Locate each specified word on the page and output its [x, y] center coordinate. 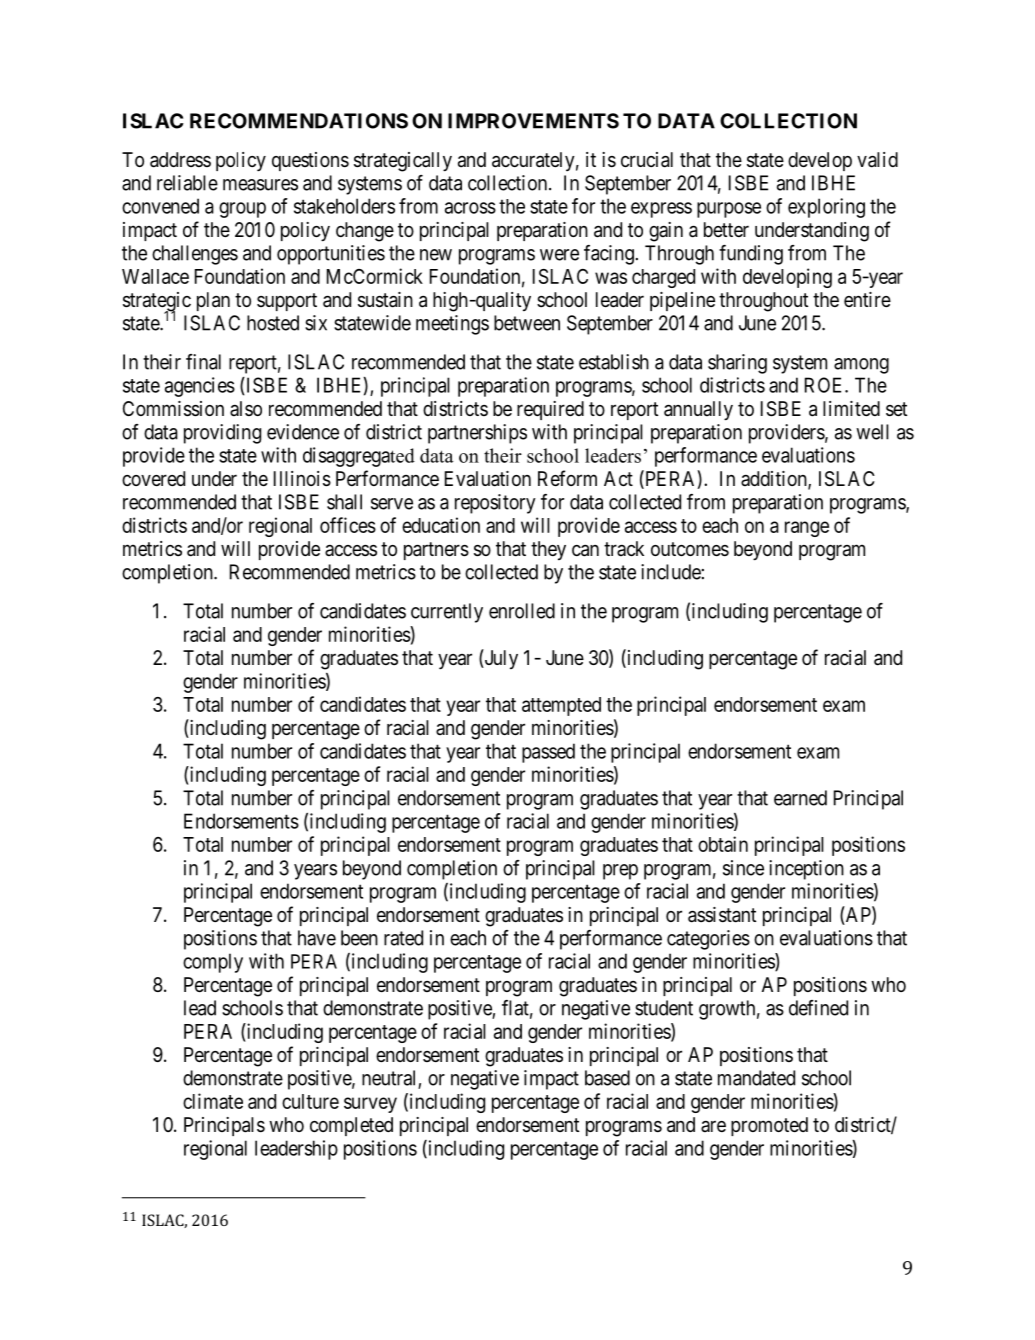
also [246, 408]
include [671, 572]
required [550, 410]
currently [447, 613]
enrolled [522, 611]
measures [260, 185]
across [470, 208]
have [317, 938]
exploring [826, 208]
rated [403, 938]
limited [851, 408]
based [607, 1078]
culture [310, 1101]
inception [806, 870]
